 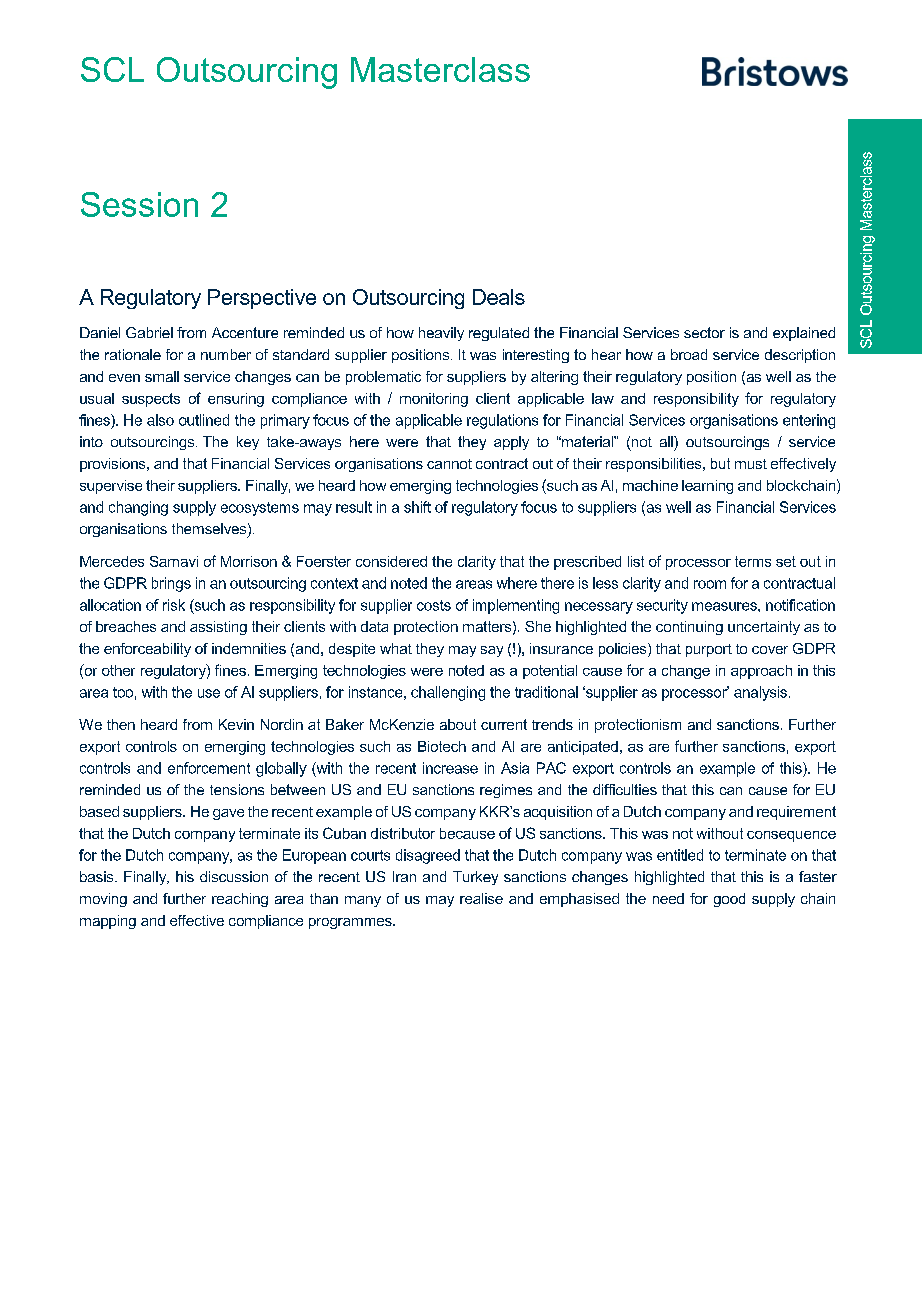 I want to click on Session, so click(x=139, y=204).
